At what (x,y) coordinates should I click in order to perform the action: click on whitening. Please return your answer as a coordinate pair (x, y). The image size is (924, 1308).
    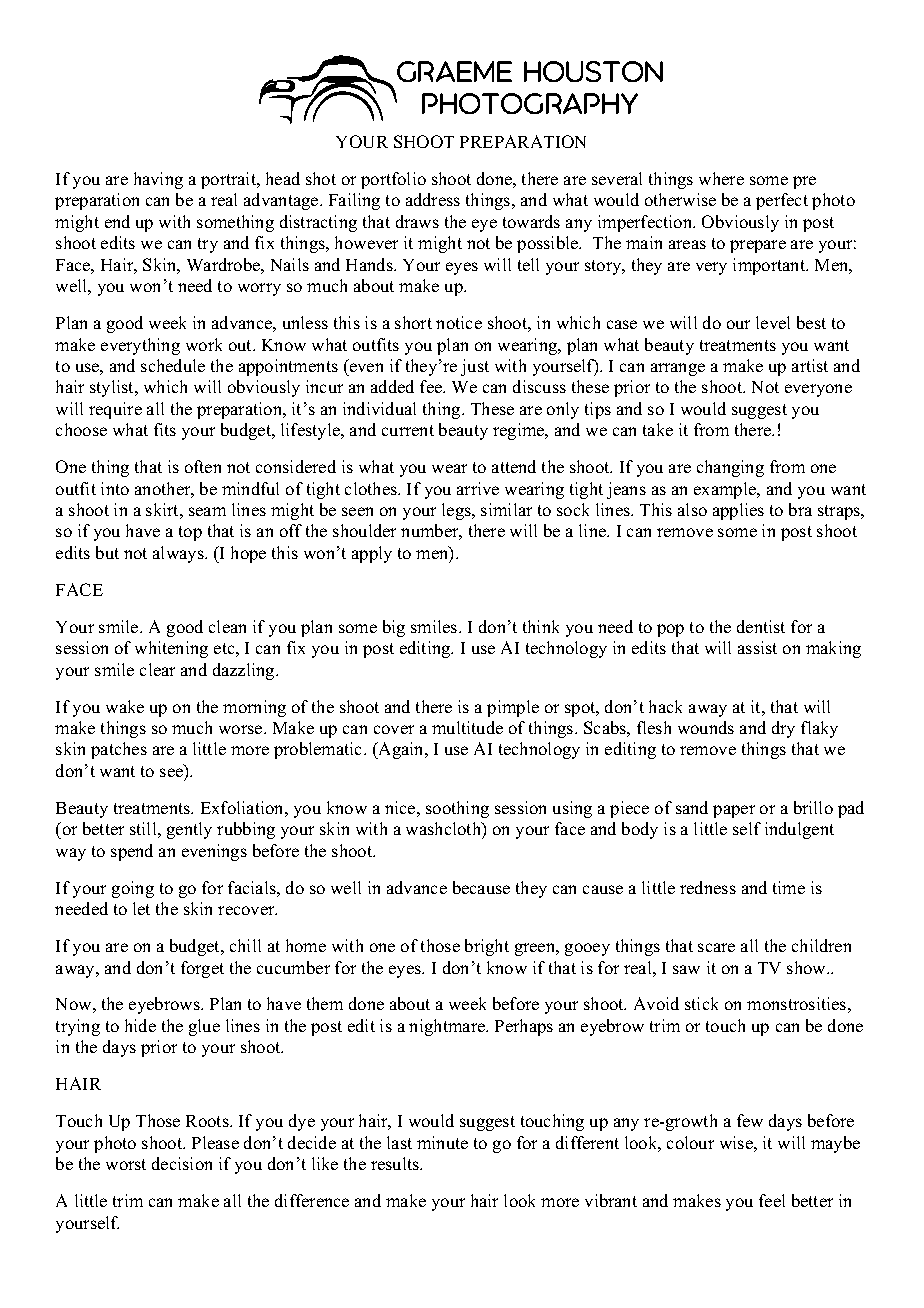
    Looking at the image, I should click on (171, 649).
